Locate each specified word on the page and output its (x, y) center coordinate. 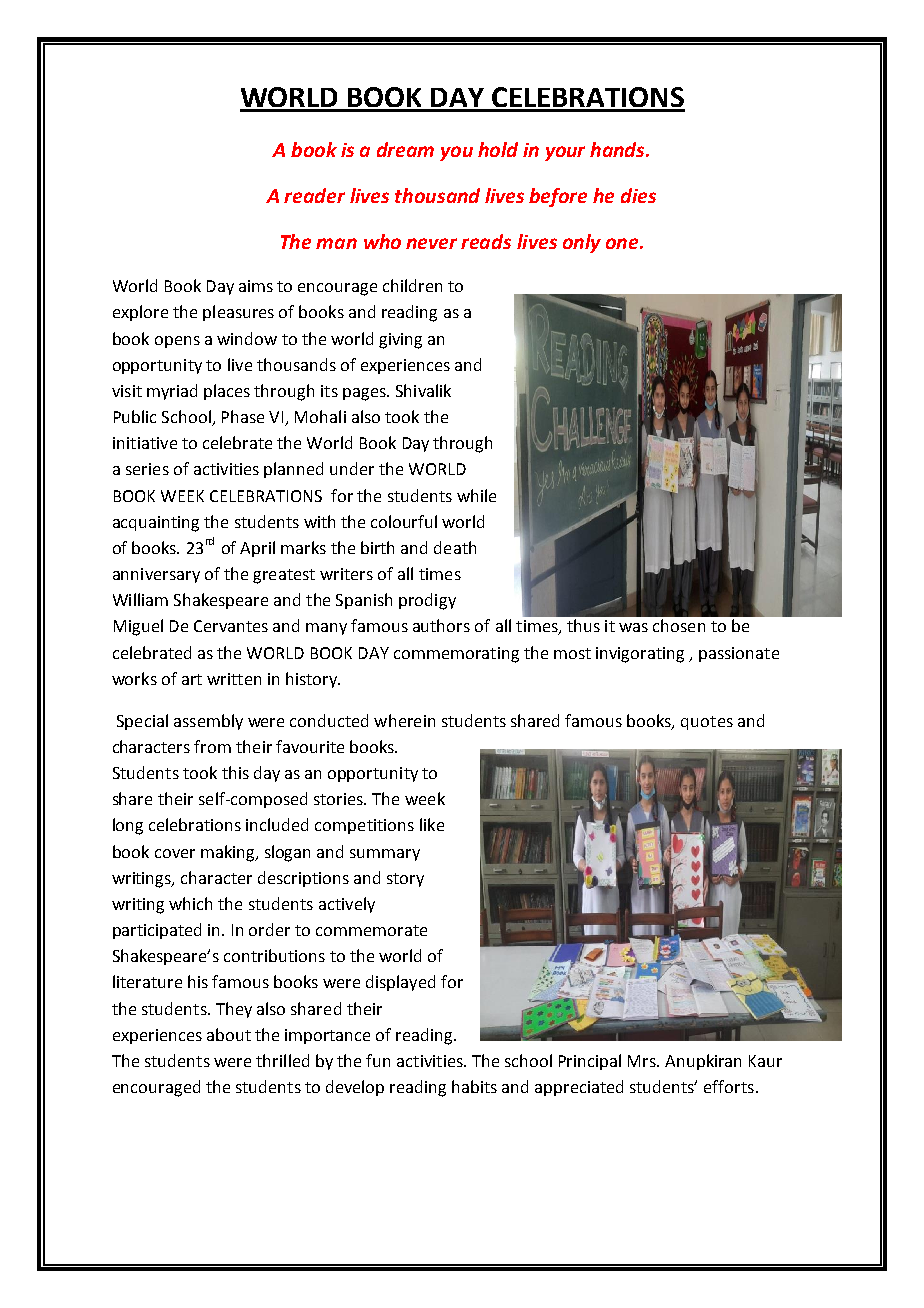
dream (405, 149)
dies (638, 195)
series (147, 469)
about (229, 1034)
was (633, 627)
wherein (404, 720)
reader (314, 195)
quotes (707, 723)
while (476, 495)
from (212, 746)
